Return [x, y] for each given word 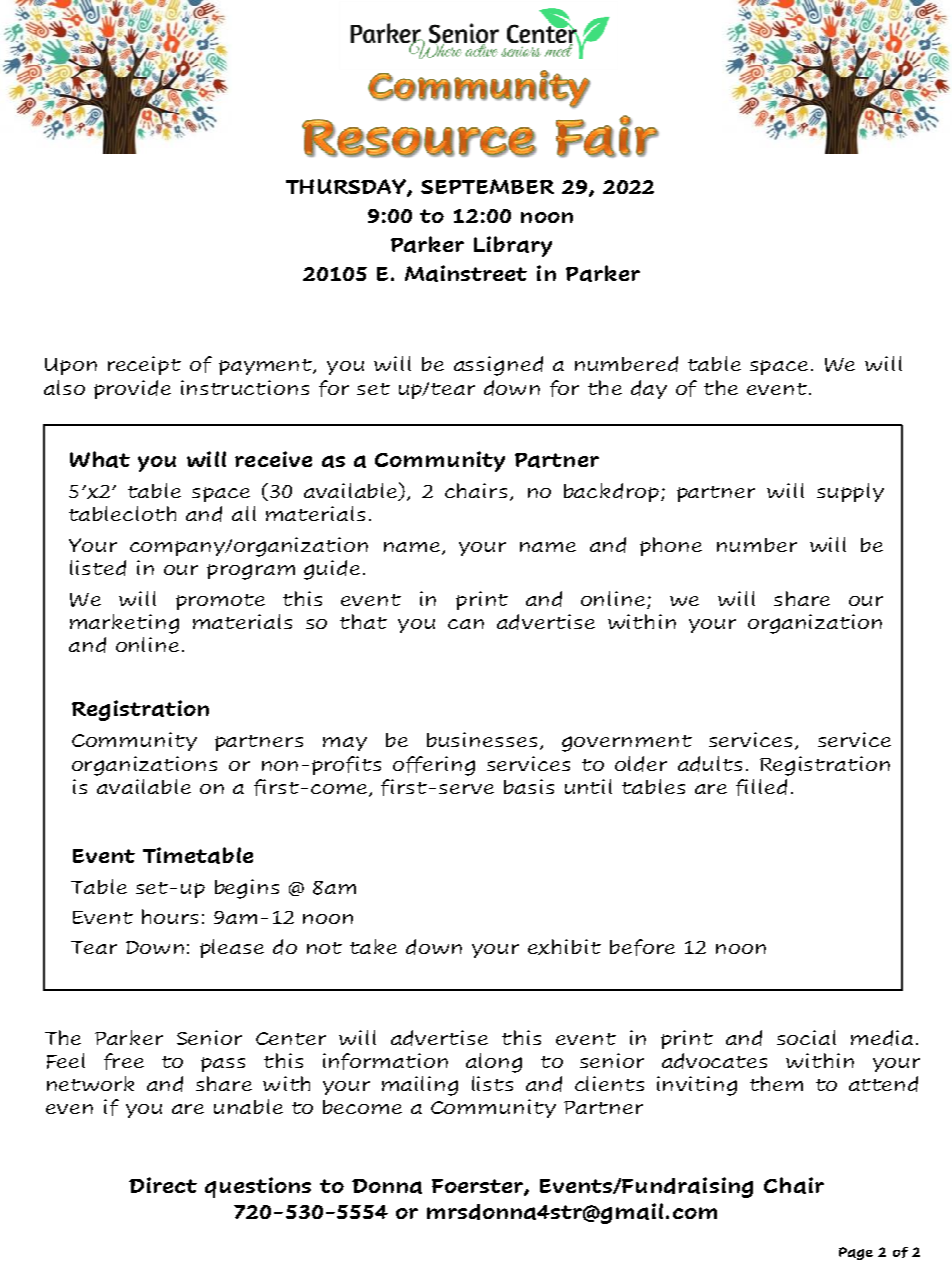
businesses [482, 739]
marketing [124, 624]
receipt [144, 365]
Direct [163, 1185]
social [806, 1037]
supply [850, 492]
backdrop [611, 492]
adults [710, 764]
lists [492, 1083]
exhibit [564, 947]
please [232, 948]
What [100, 459]
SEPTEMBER [487, 186]
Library [513, 246]
